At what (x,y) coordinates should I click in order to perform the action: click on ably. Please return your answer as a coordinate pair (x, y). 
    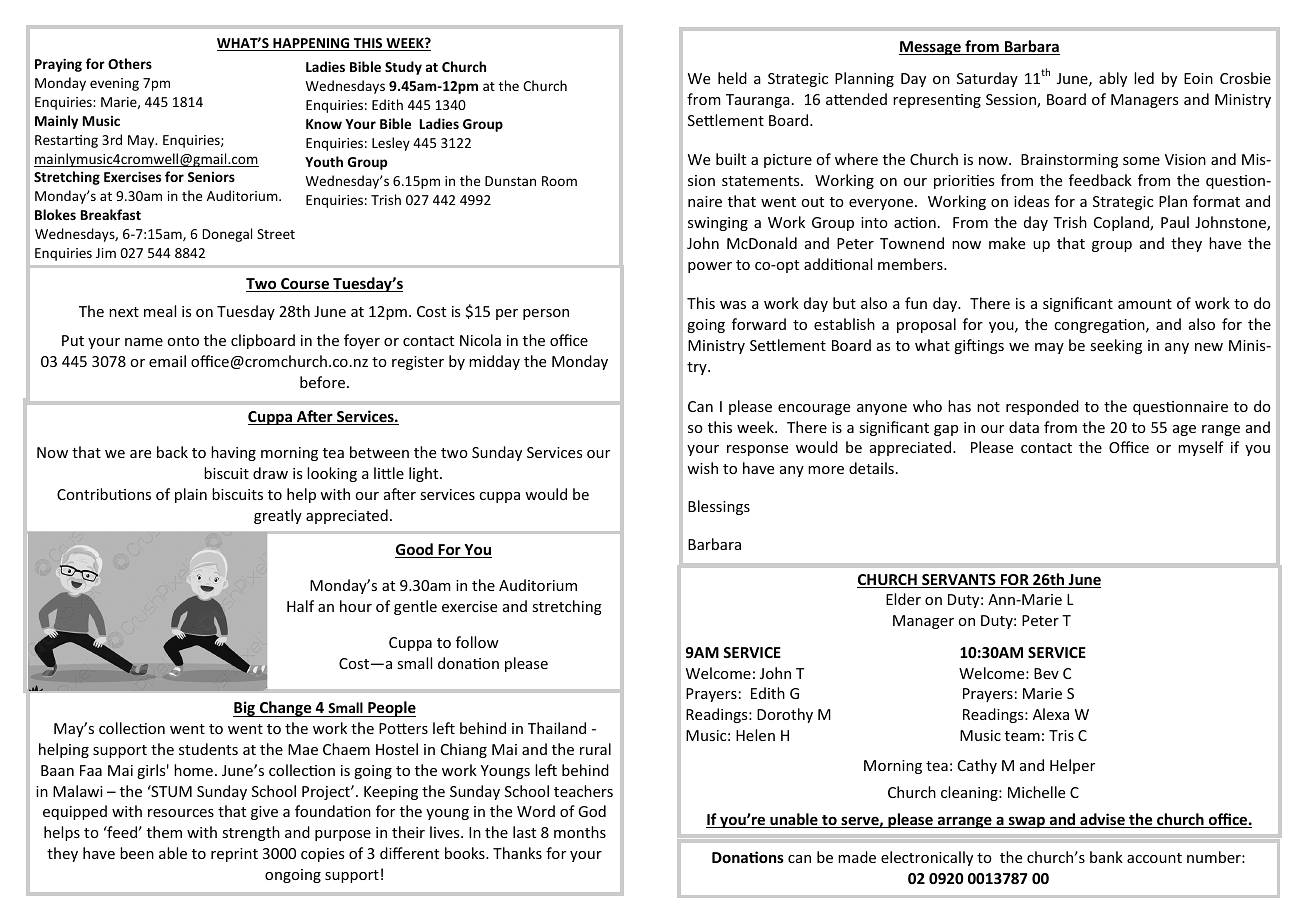
    Looking at the image, I should click on (1113, 79).
